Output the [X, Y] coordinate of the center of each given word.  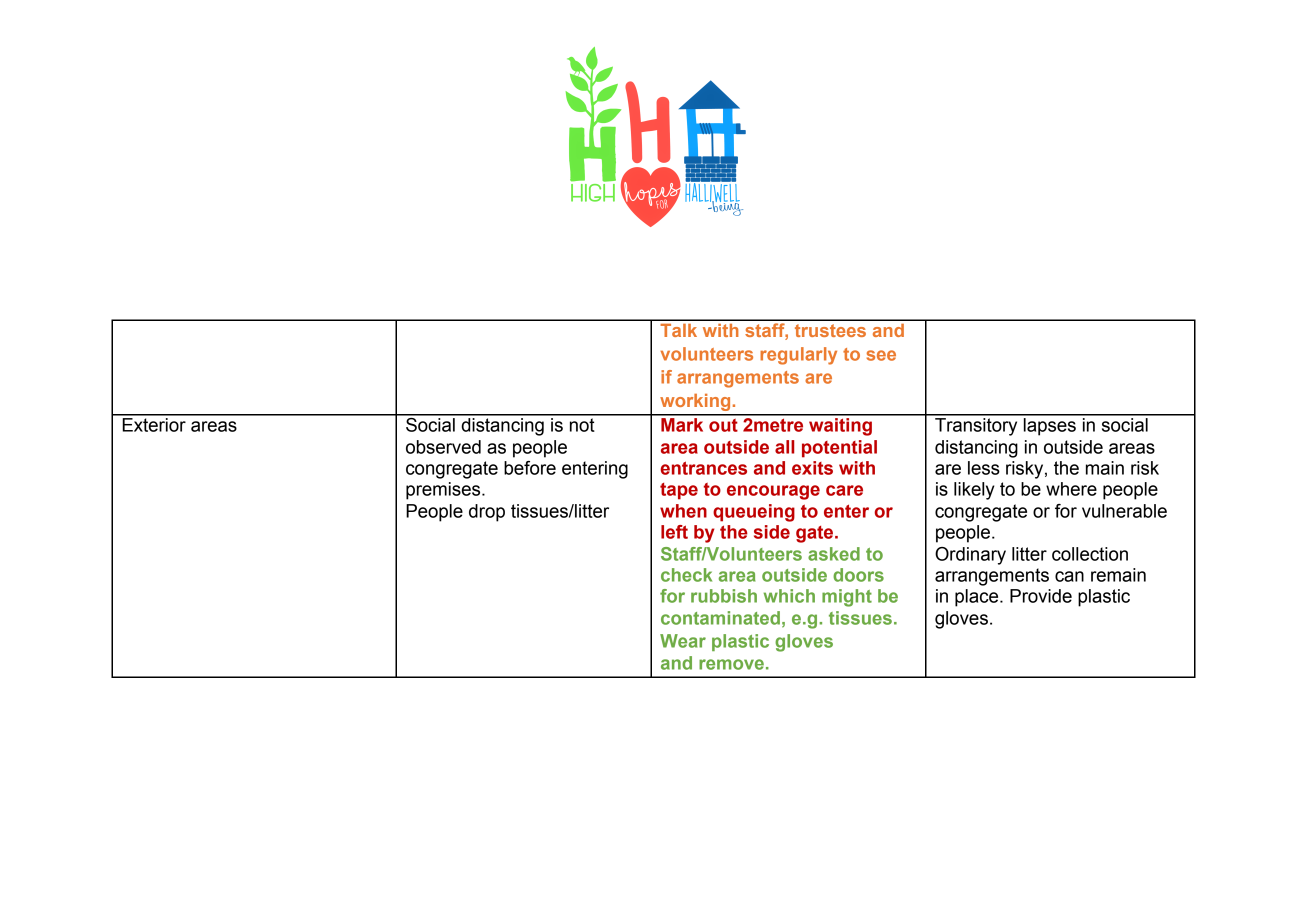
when [683, 511]
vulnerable [1124, 511]
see [881, 355]
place [978, 598]
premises [444, 491]
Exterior [154, 423]
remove [731, 664]
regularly [798, 356]
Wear [683, 641]
